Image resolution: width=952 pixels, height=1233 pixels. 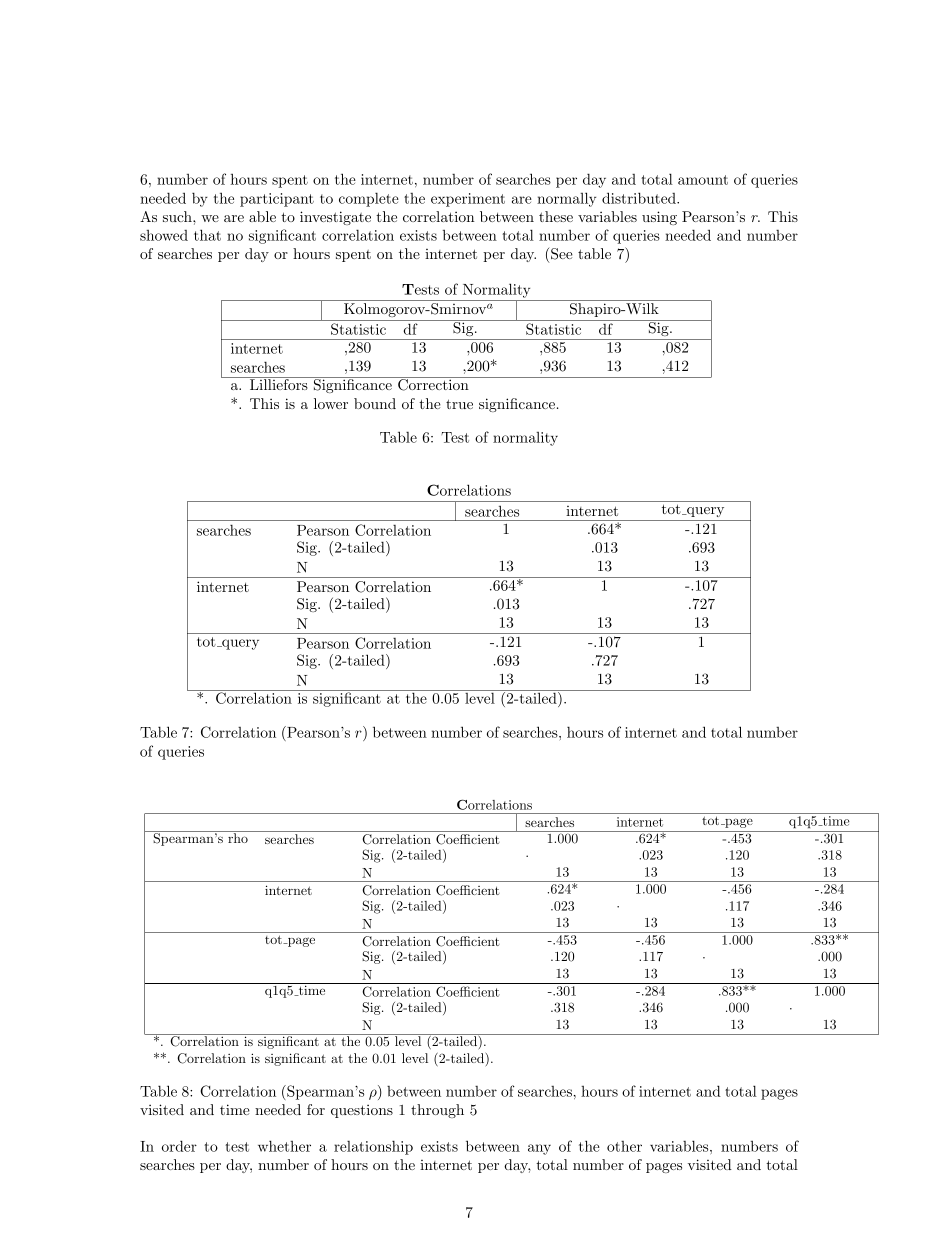 What do you see at coordinates (468, 200) in the screenshot?
I see `experiment` at bounding box center [468, 200].
